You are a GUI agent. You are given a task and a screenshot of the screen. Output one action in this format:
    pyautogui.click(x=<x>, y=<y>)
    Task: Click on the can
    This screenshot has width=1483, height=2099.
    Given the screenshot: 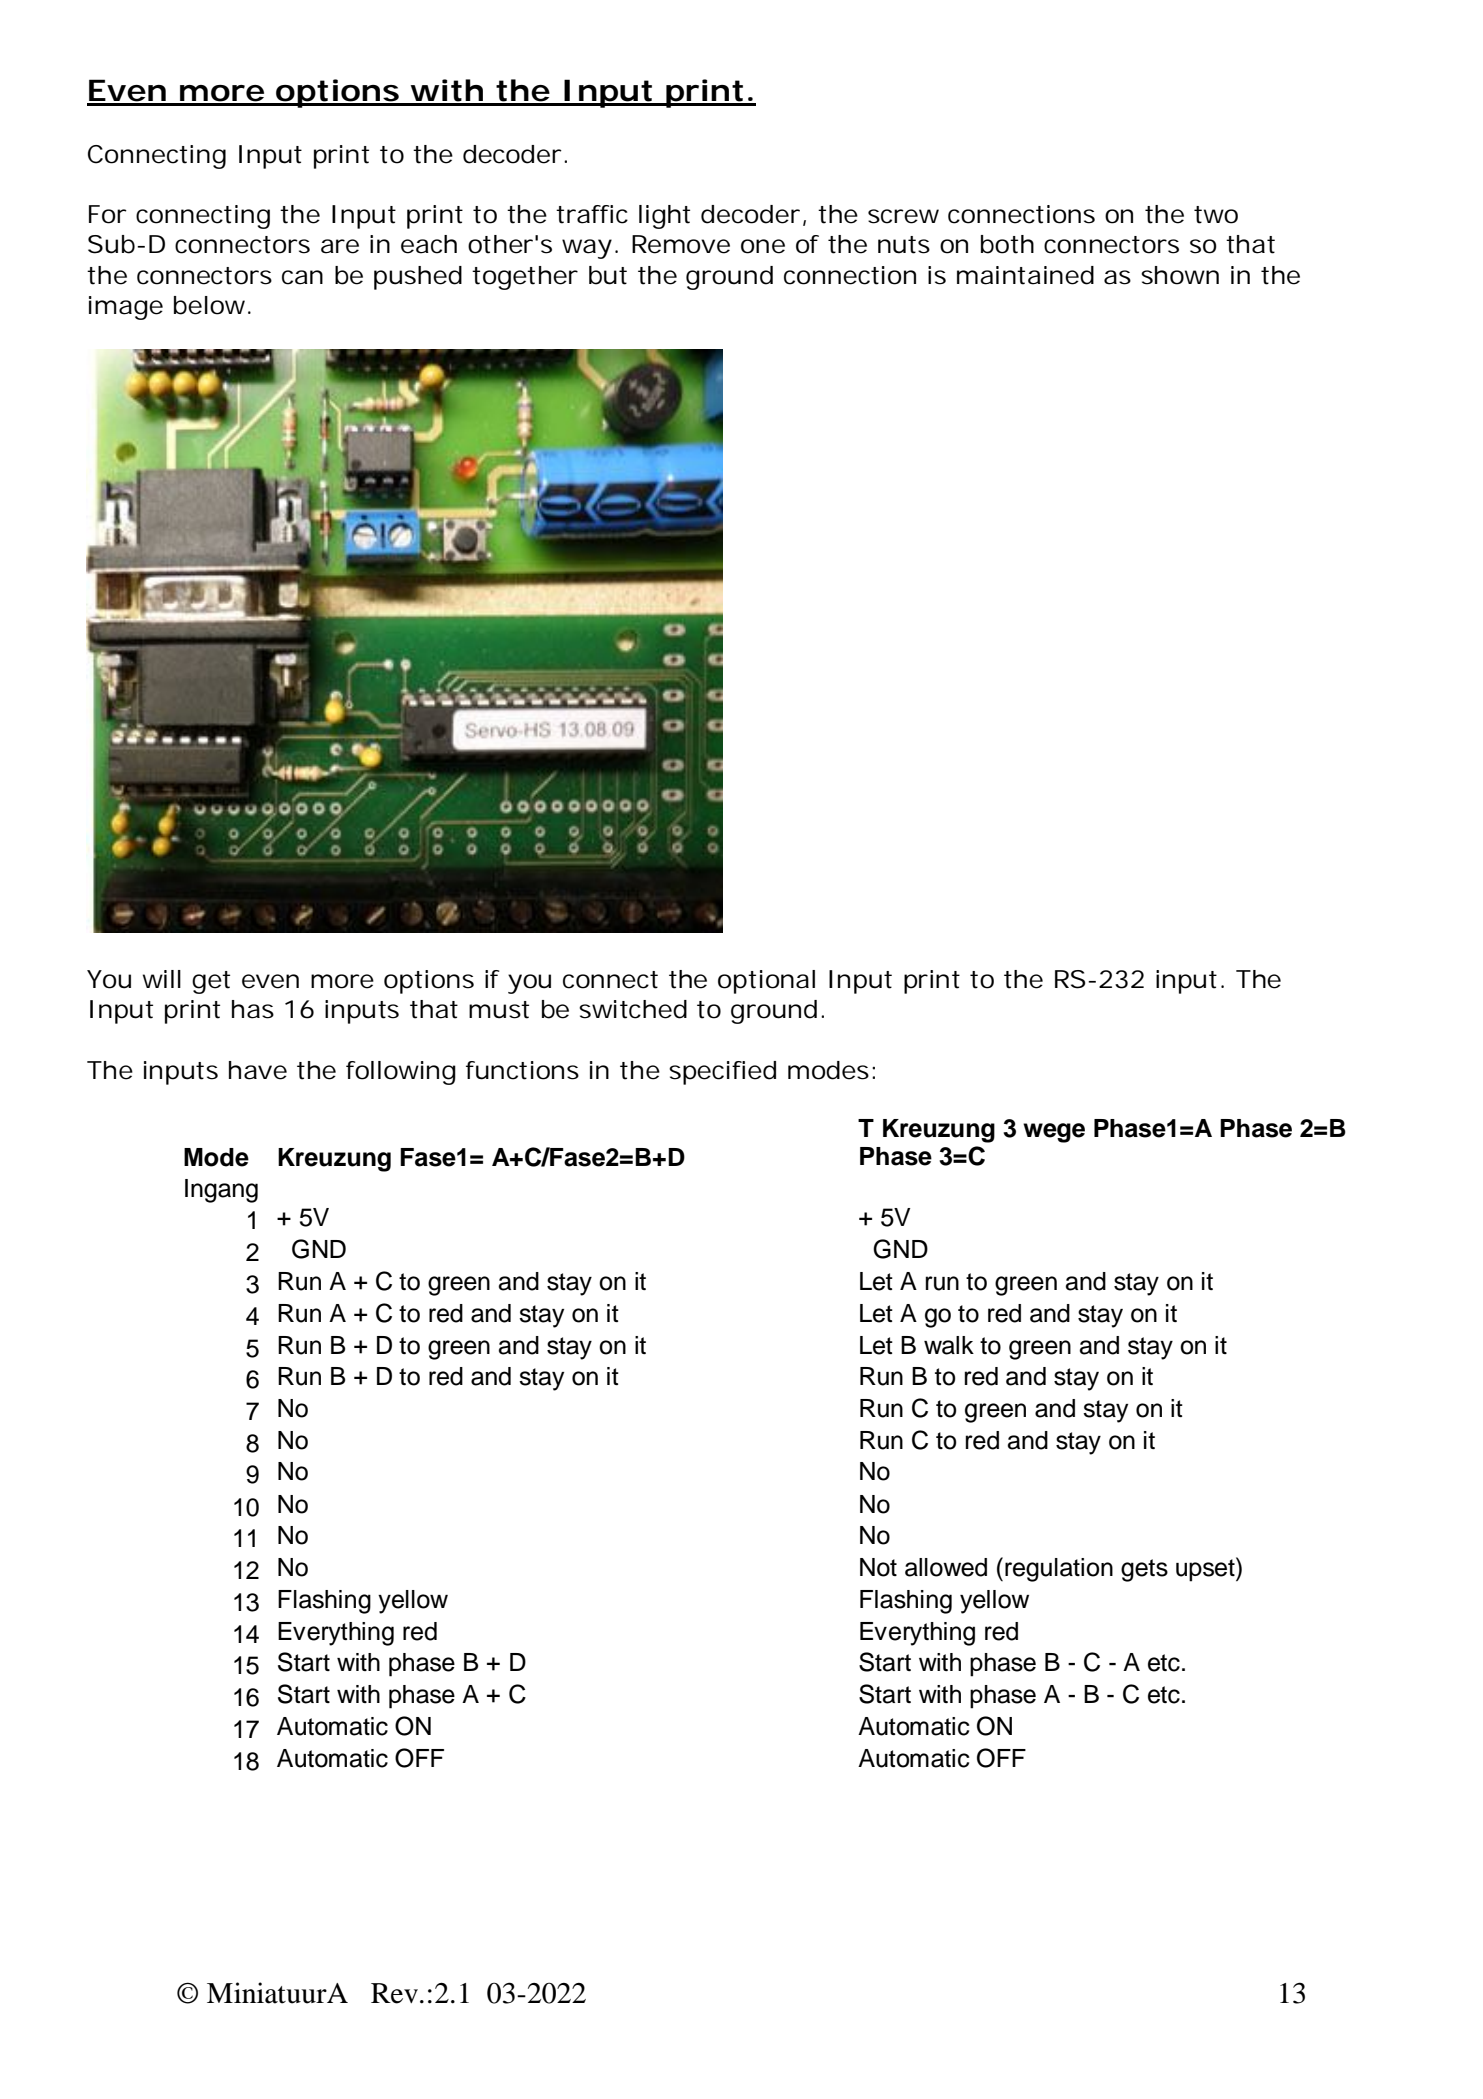 What is the action you would take?
    pyautogui.click(x=302, y=277)
